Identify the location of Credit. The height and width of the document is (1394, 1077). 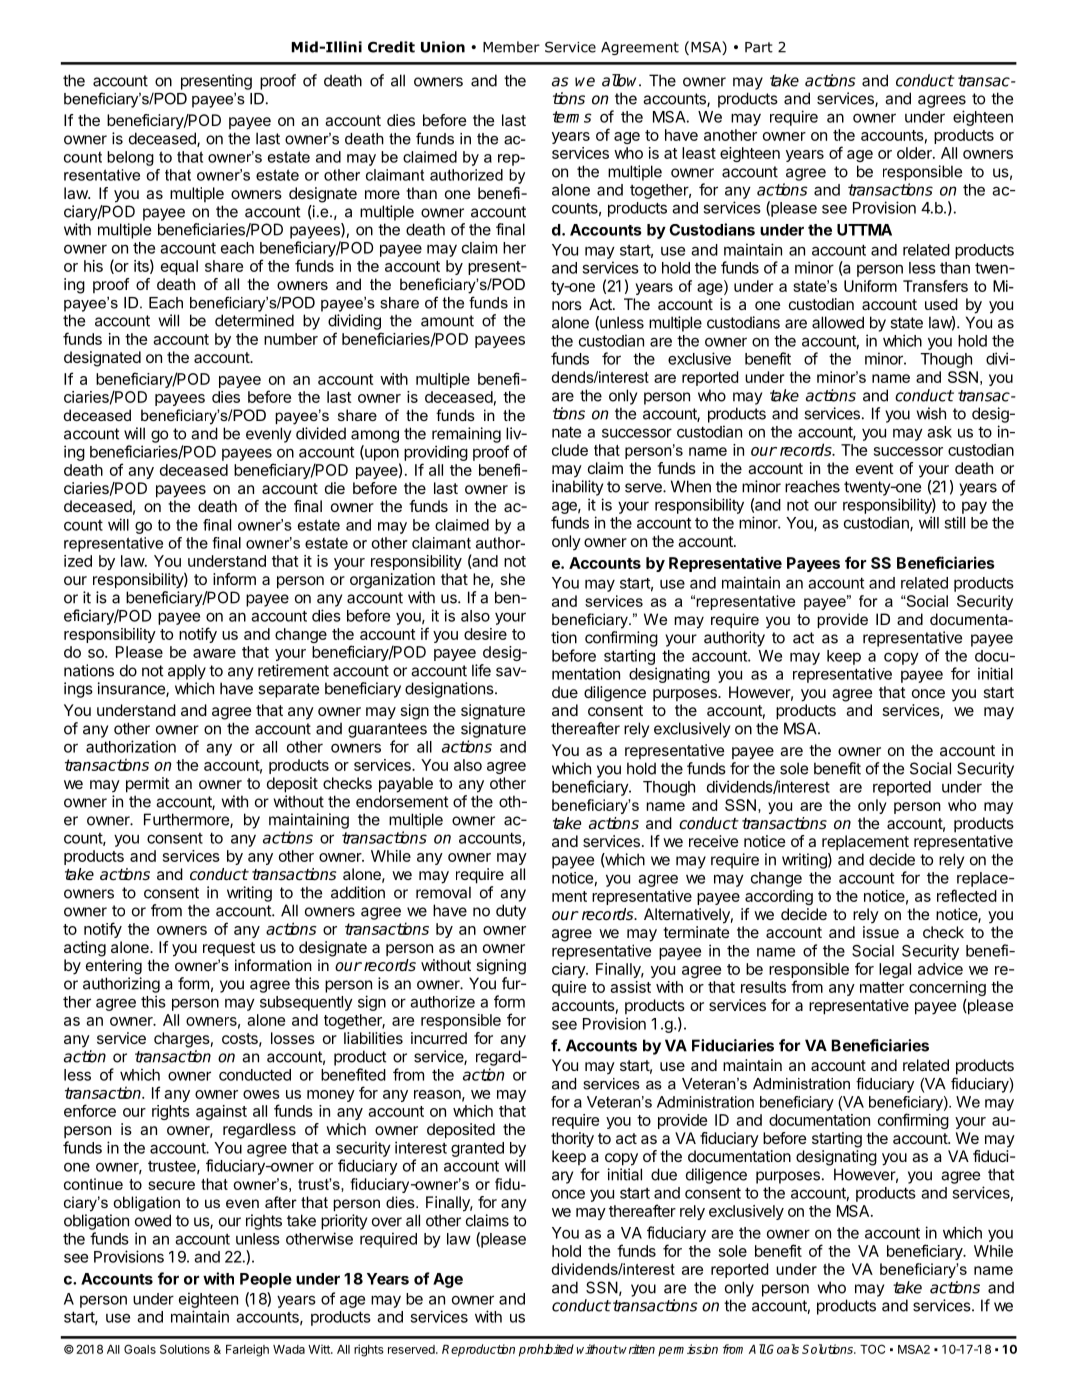
(391, 47).
